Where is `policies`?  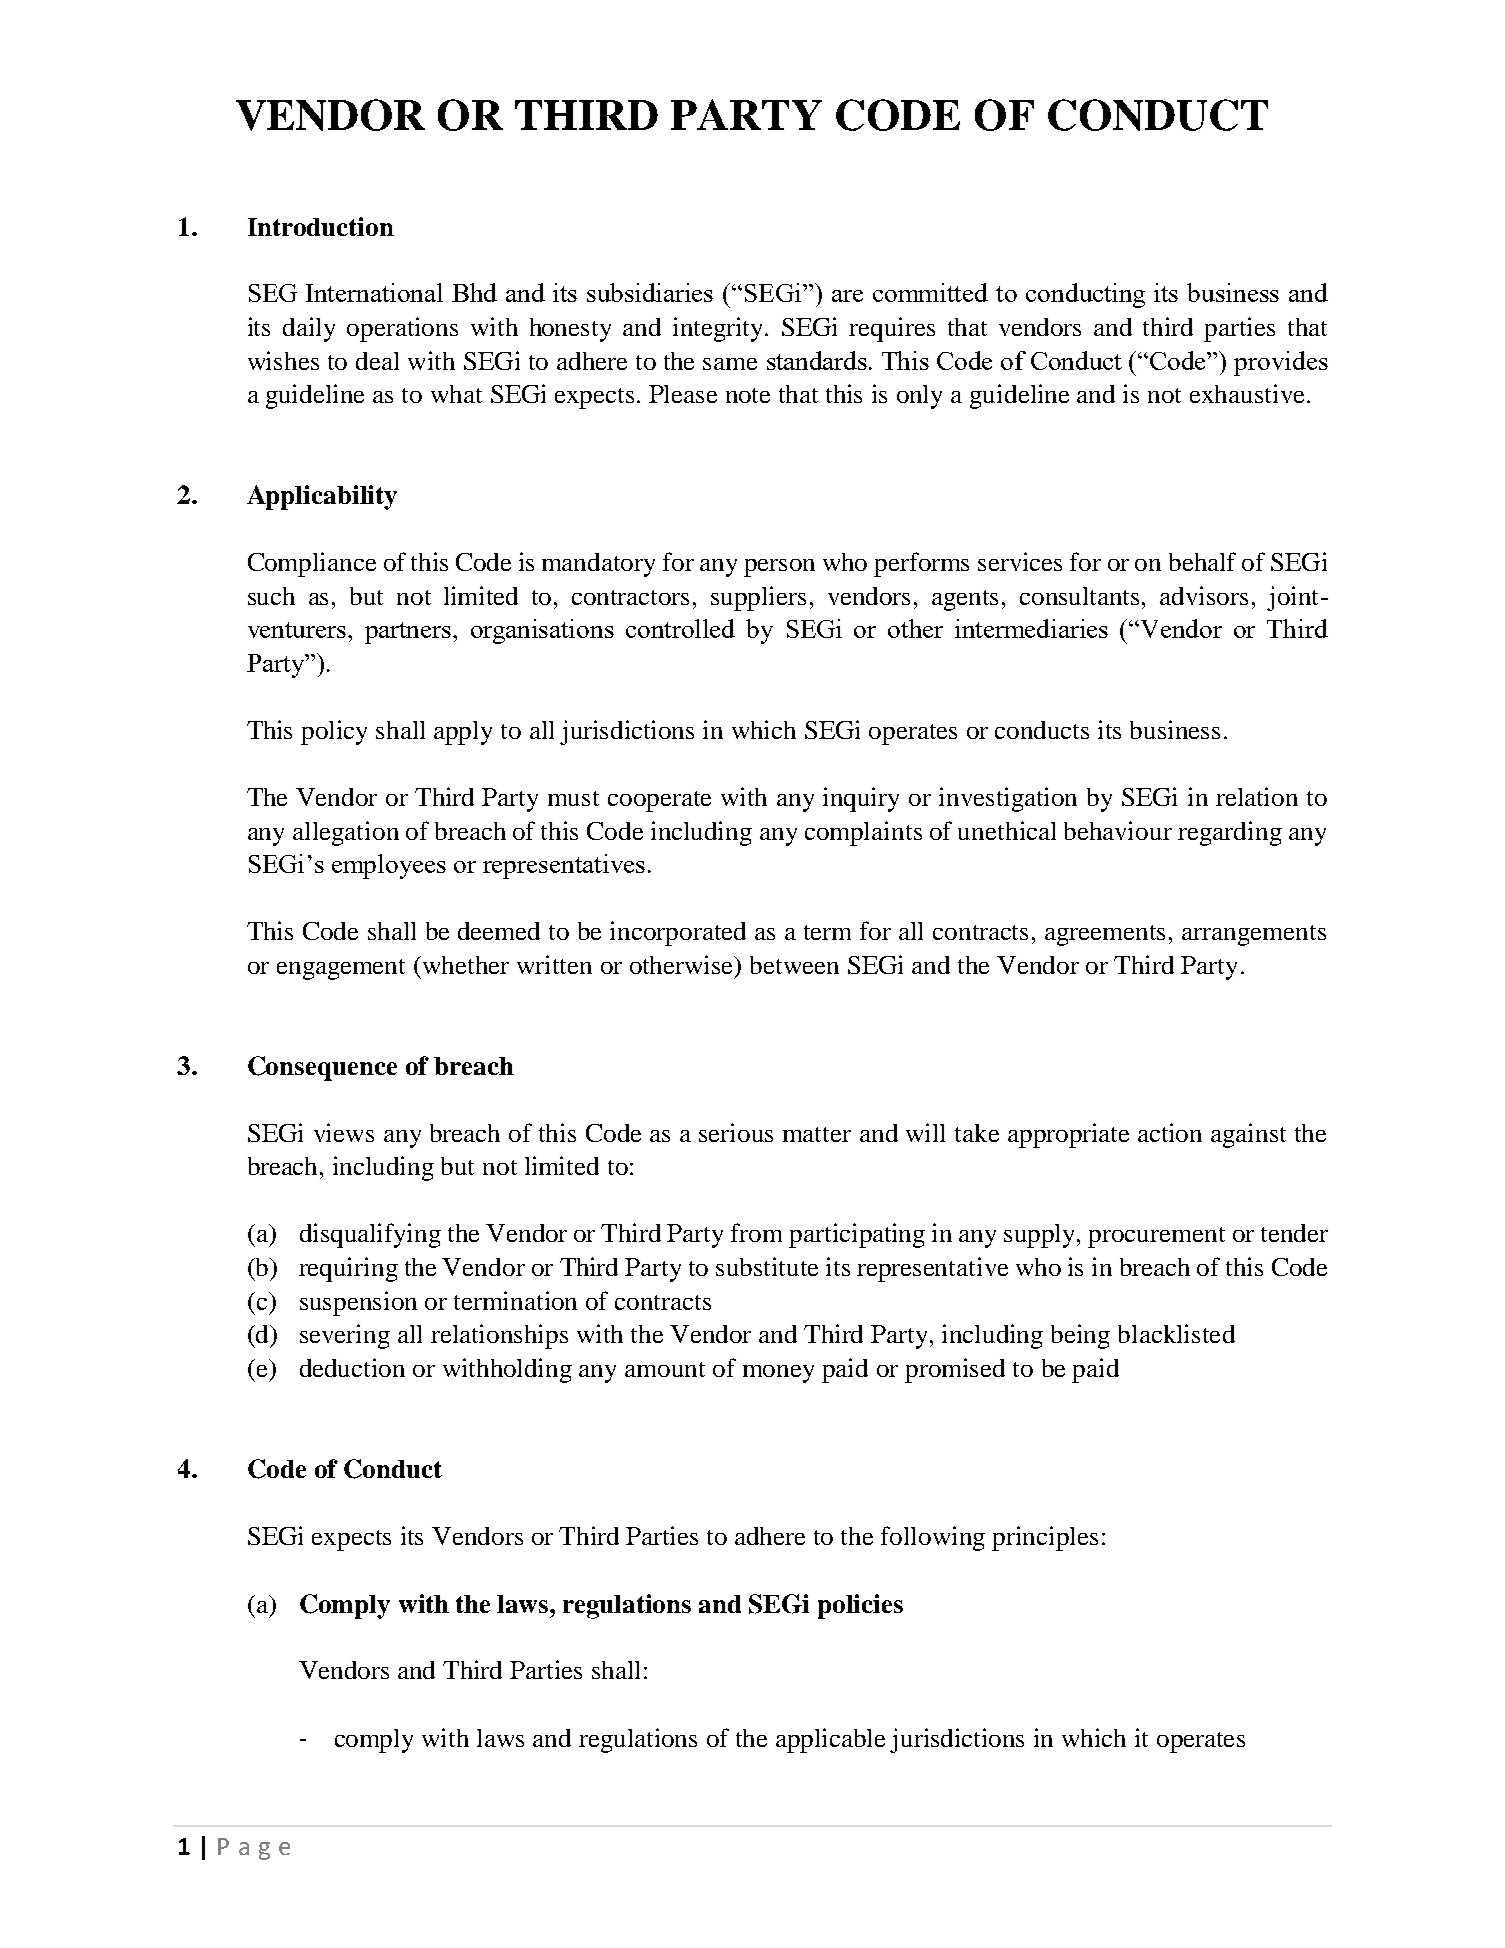 policies is located at coordinates (860, 1606).
